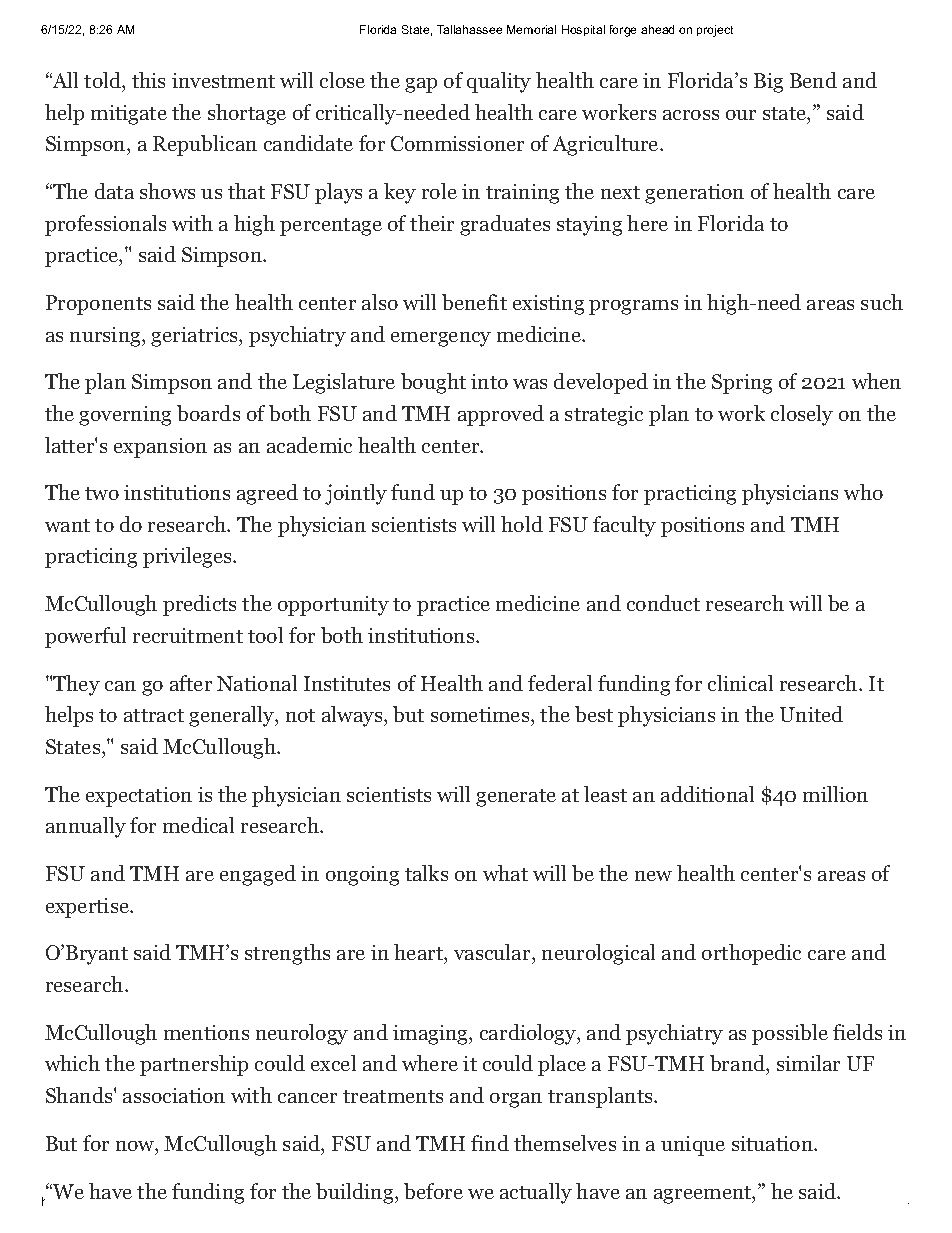 This page has width=952, height=1233. What do you see at coordinates (835, 794) in the page?
I see `million` at bounding box center [835, 794].
